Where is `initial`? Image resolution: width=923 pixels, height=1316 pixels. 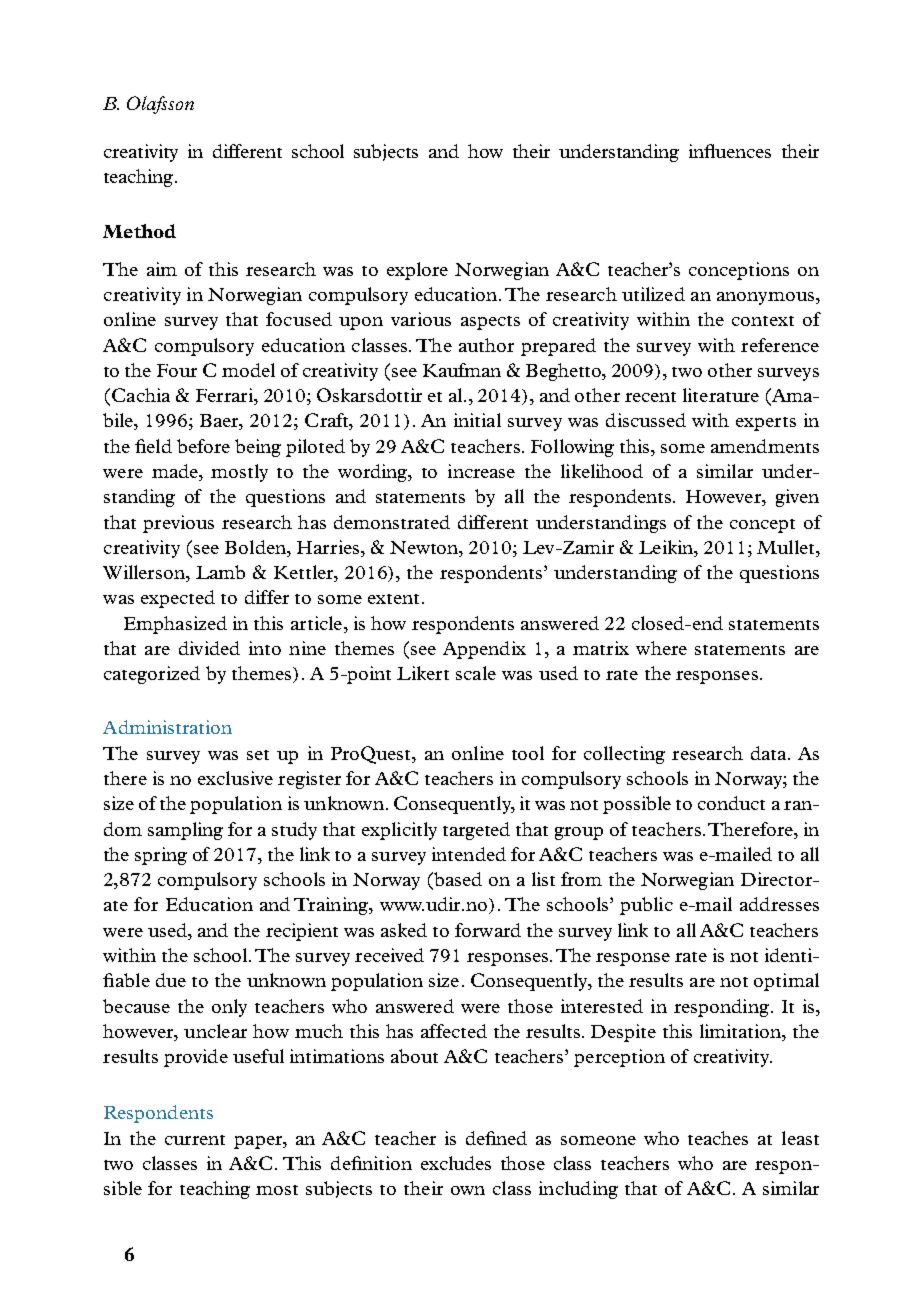
initial is located at coordinates (477, 420).
